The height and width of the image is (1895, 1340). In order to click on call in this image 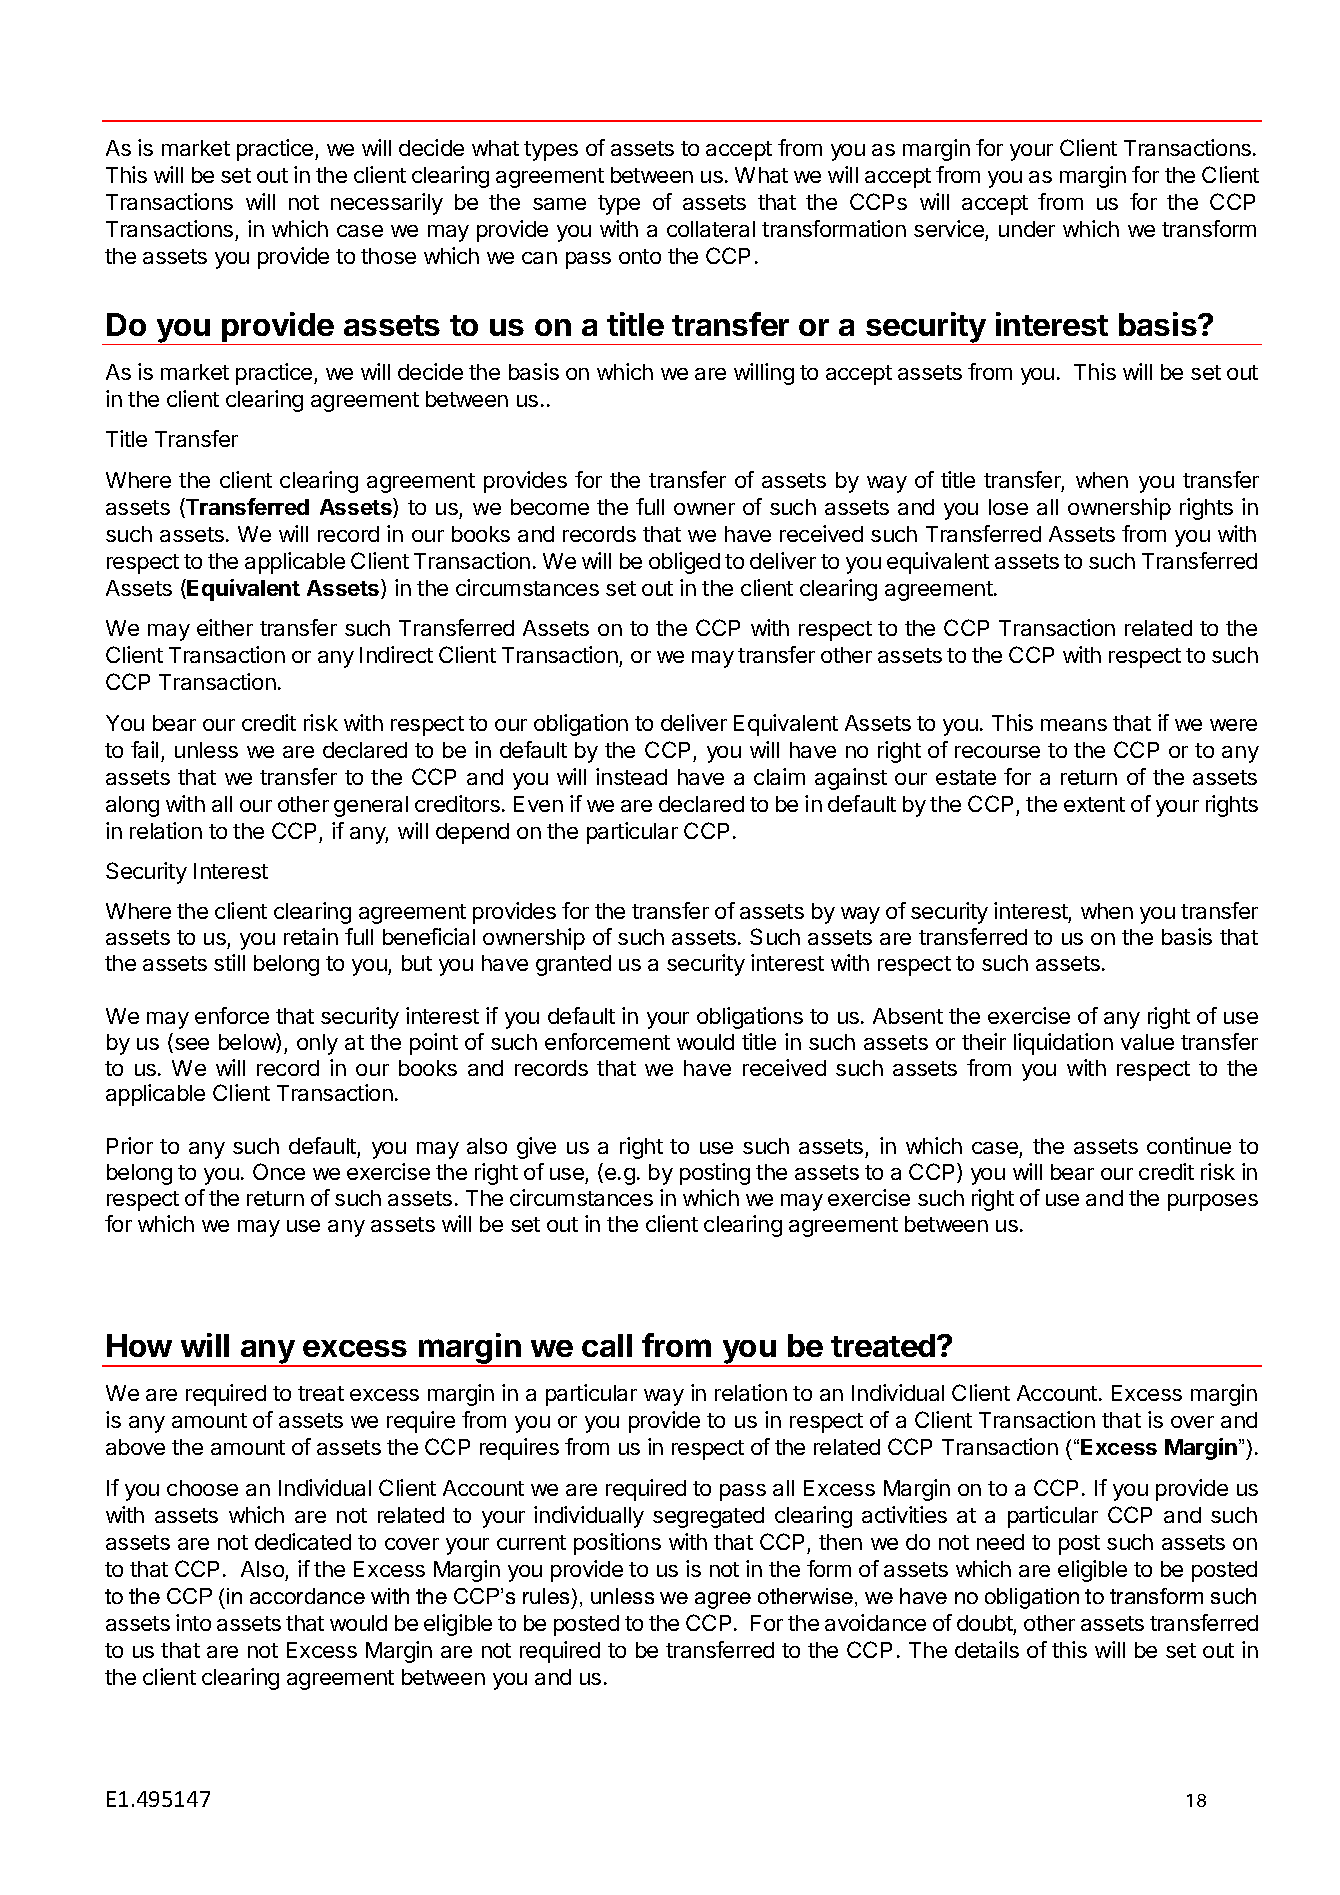, I will do `click(607, 1345)`.
